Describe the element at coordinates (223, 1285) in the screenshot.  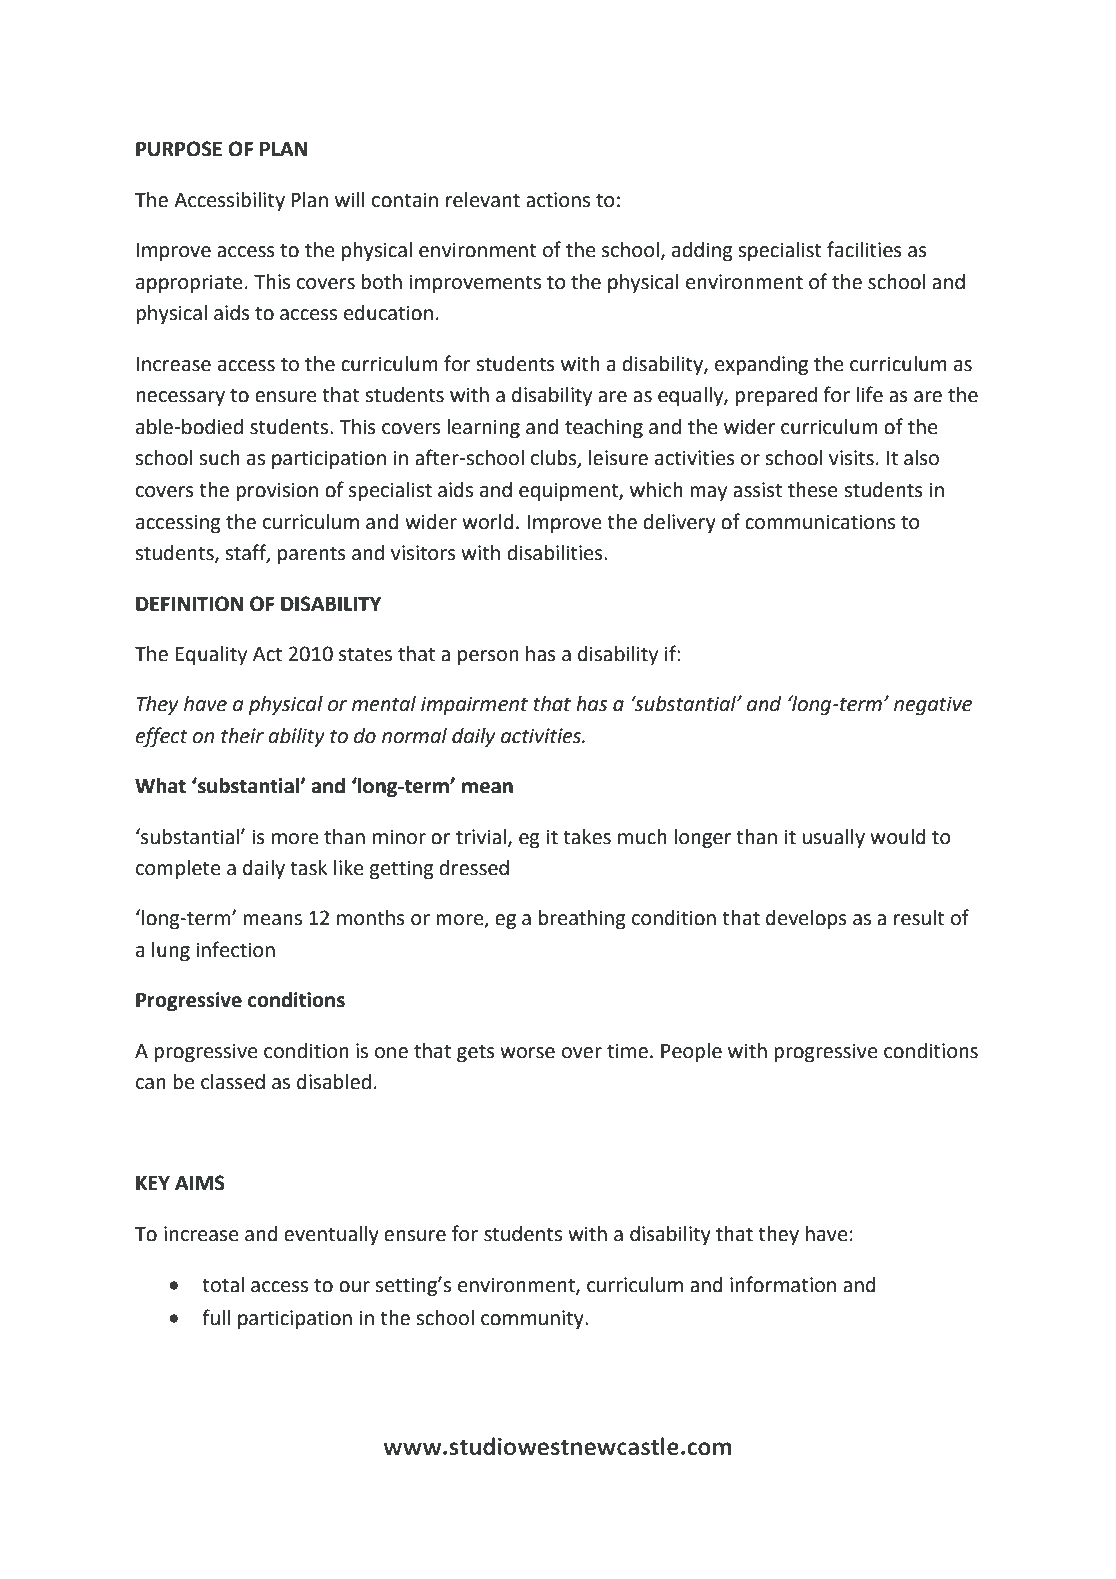
I see `total` at that location.
